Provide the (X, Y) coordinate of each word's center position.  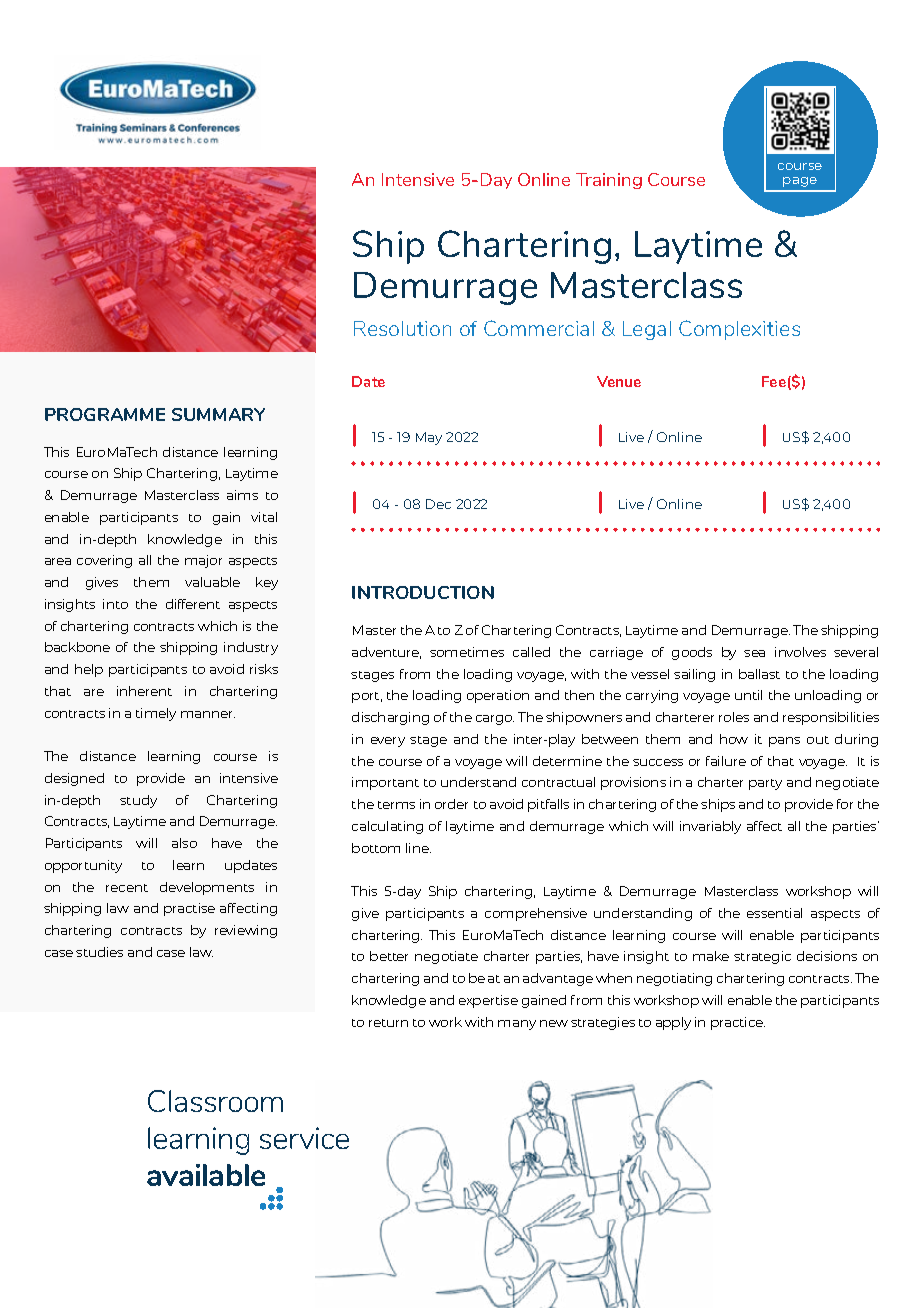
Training (609, 181)
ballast (759, 674)
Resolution (402, 328)
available (206, 1175)
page (800, 182)
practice (738, 1023)
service (304, 1138)
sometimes (467, 652)
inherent (144, 691)
